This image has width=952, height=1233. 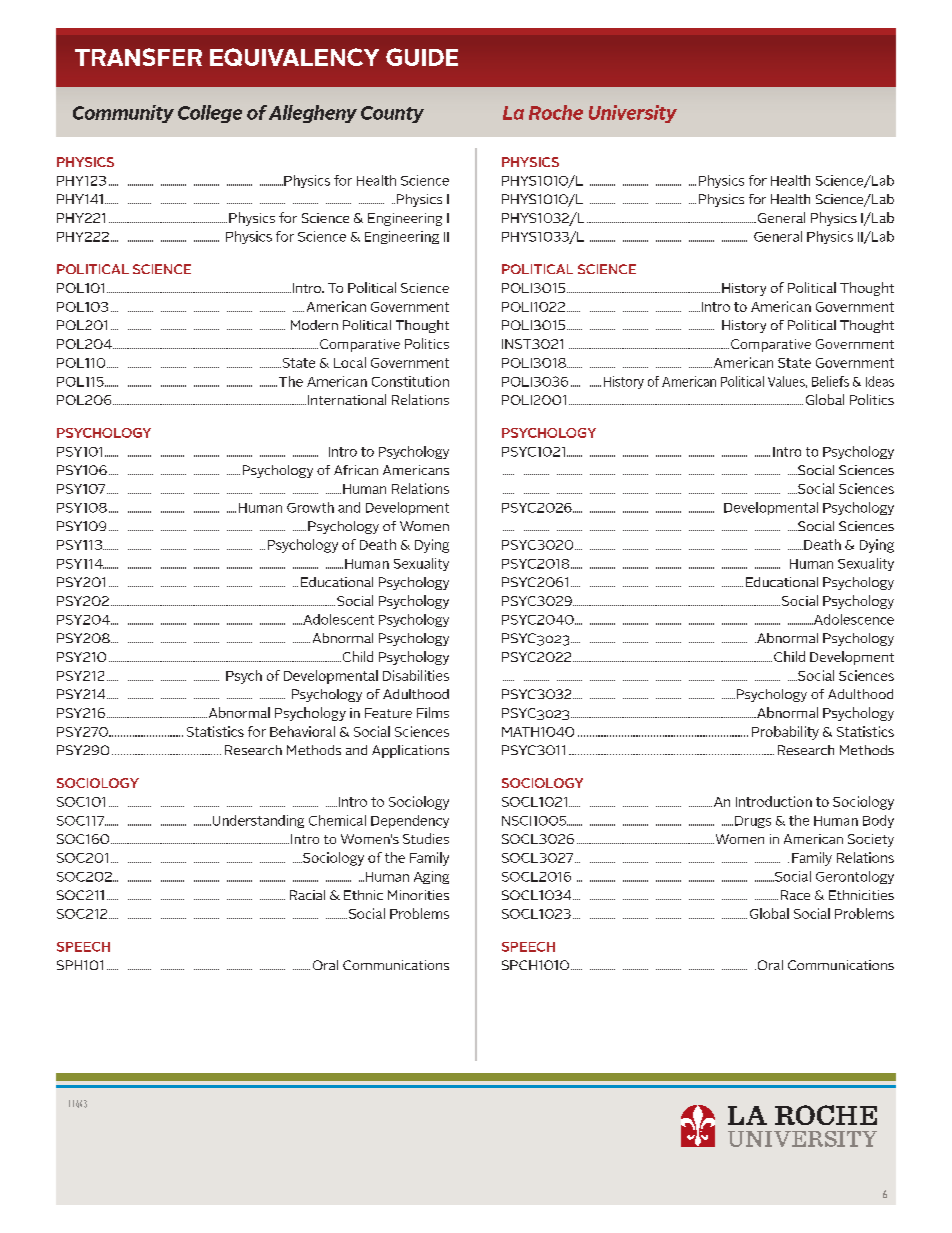 What do you see at coordinates (350, 362) in the image?
I see `Local` at bounding box center [350, 362].
